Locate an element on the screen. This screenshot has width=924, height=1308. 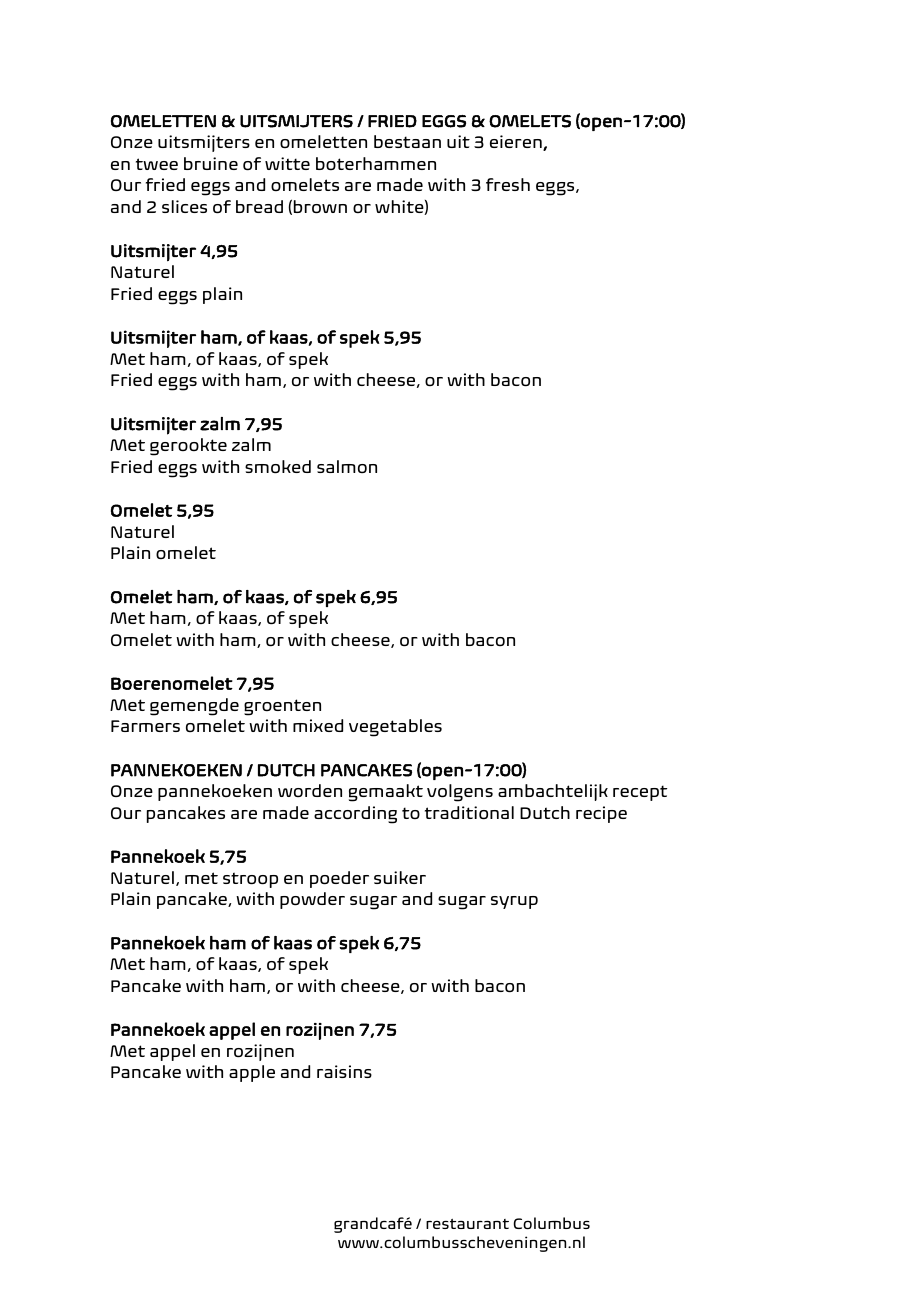
traditional is located at coordinates (469, 812).
